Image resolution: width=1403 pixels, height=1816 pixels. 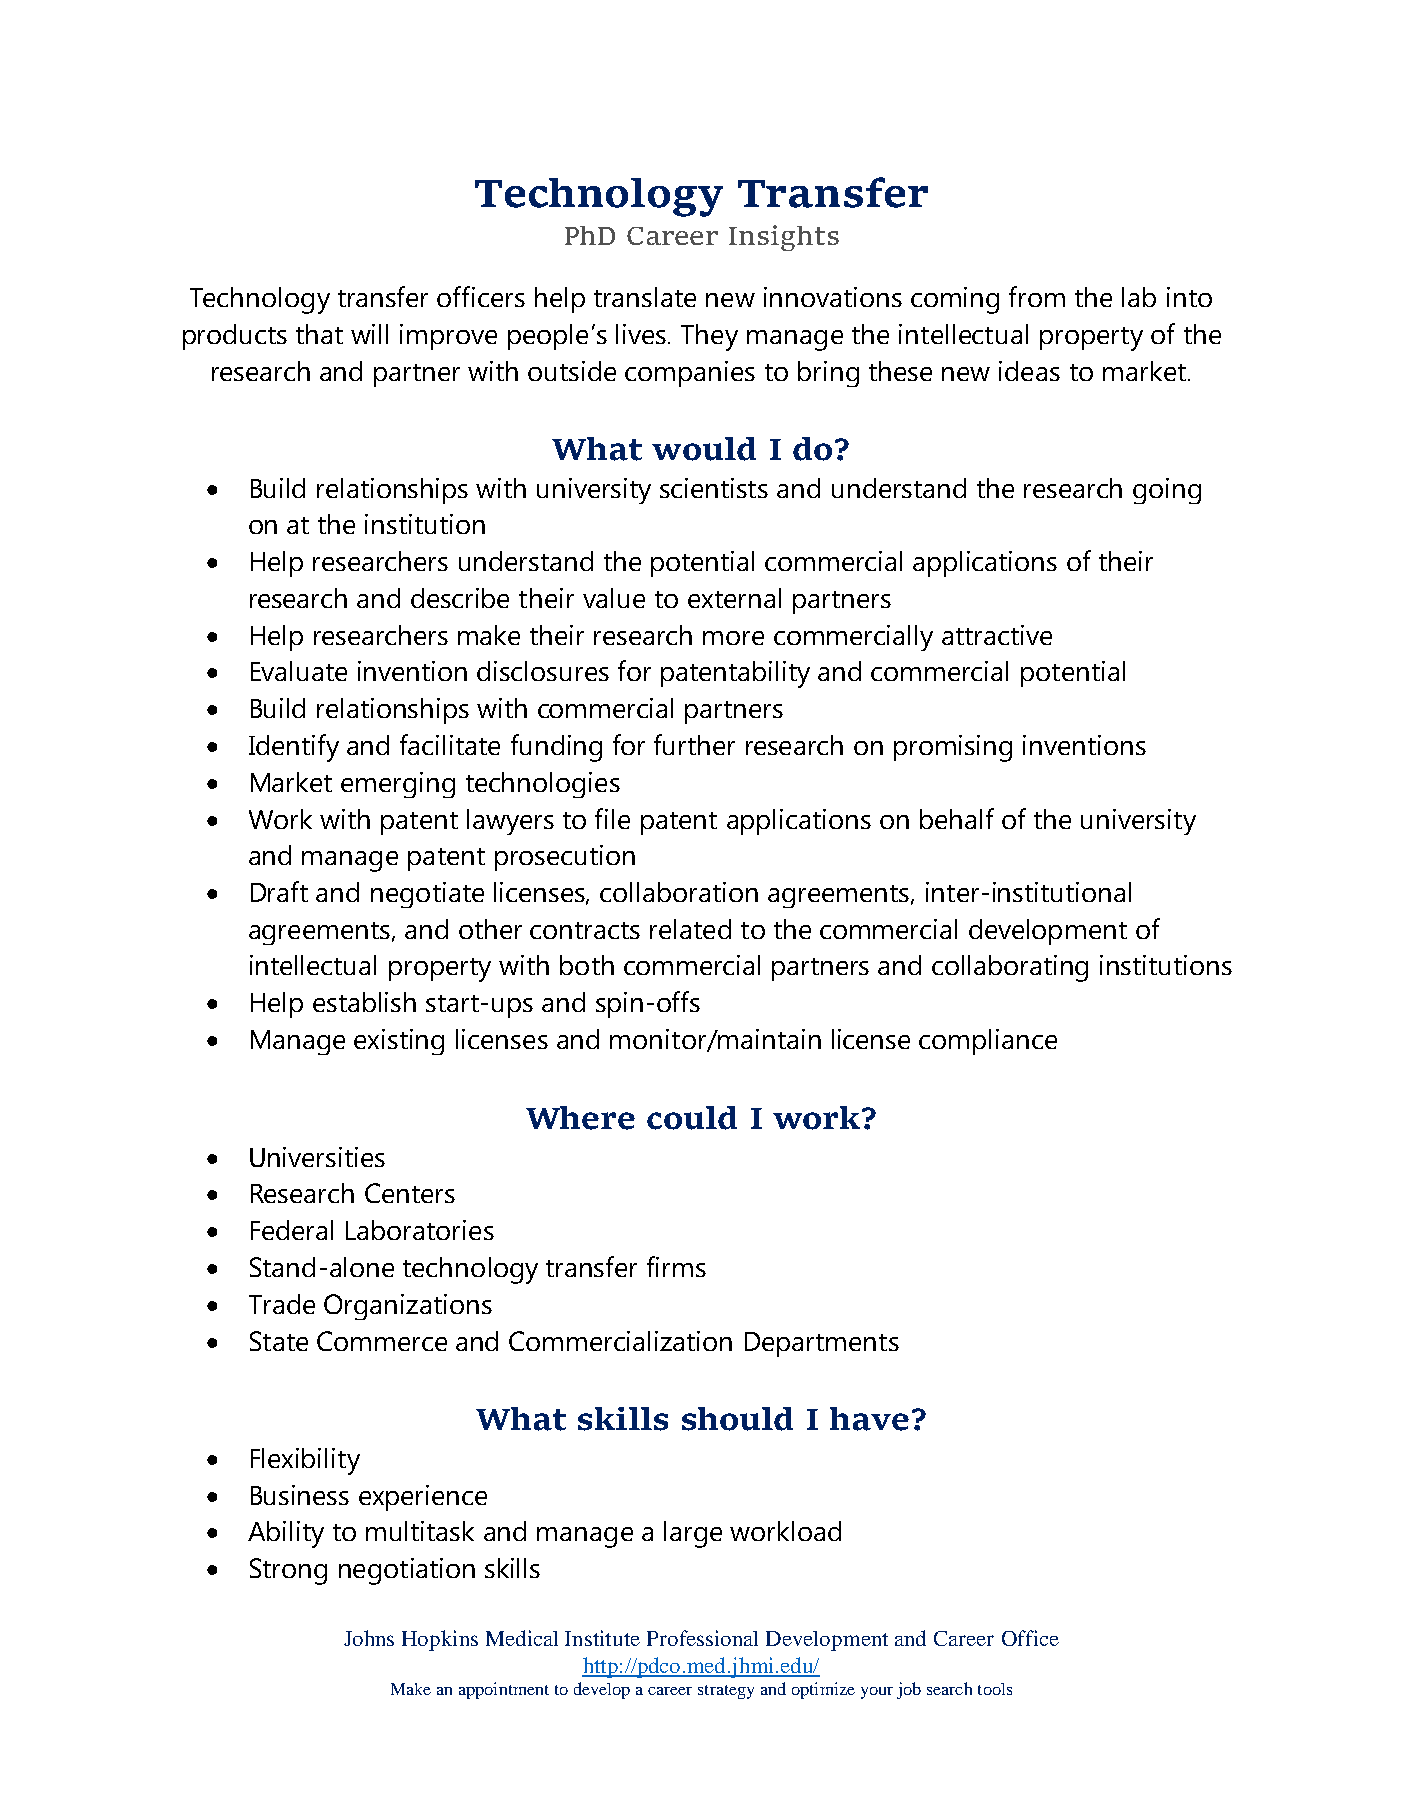 I want to click on Johns, so click(x=369, y=1638).
